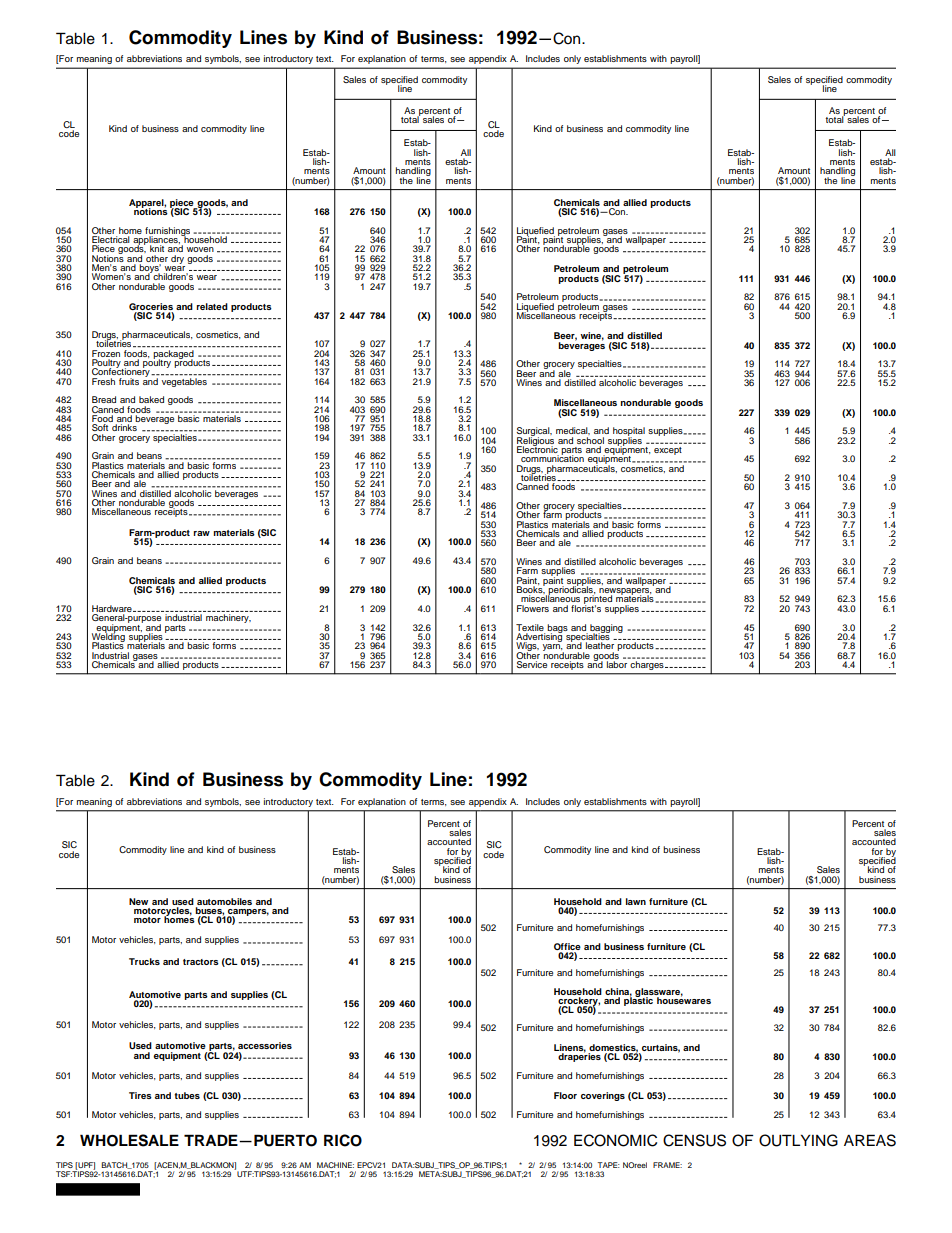 This page has width=952, height=1233. I want to click on Service, so click(532, 664).
